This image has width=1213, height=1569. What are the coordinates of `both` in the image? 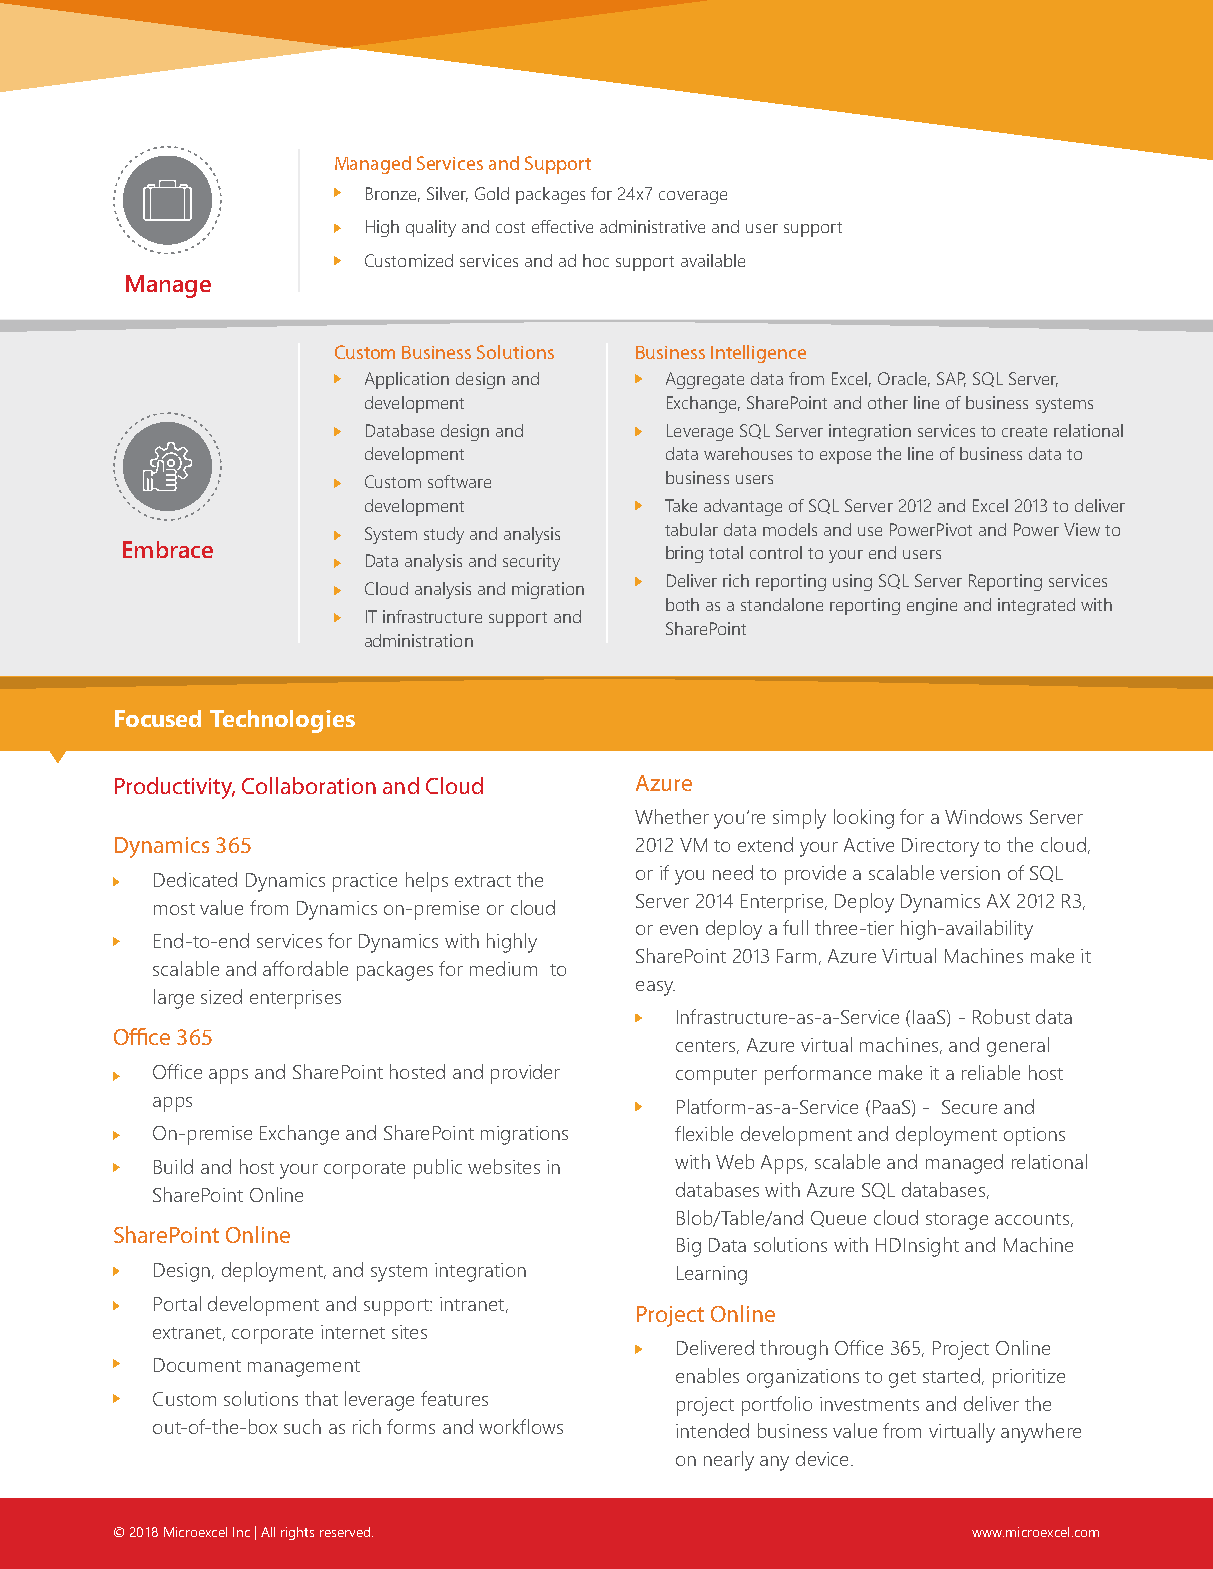 It's located at (682, 604).
